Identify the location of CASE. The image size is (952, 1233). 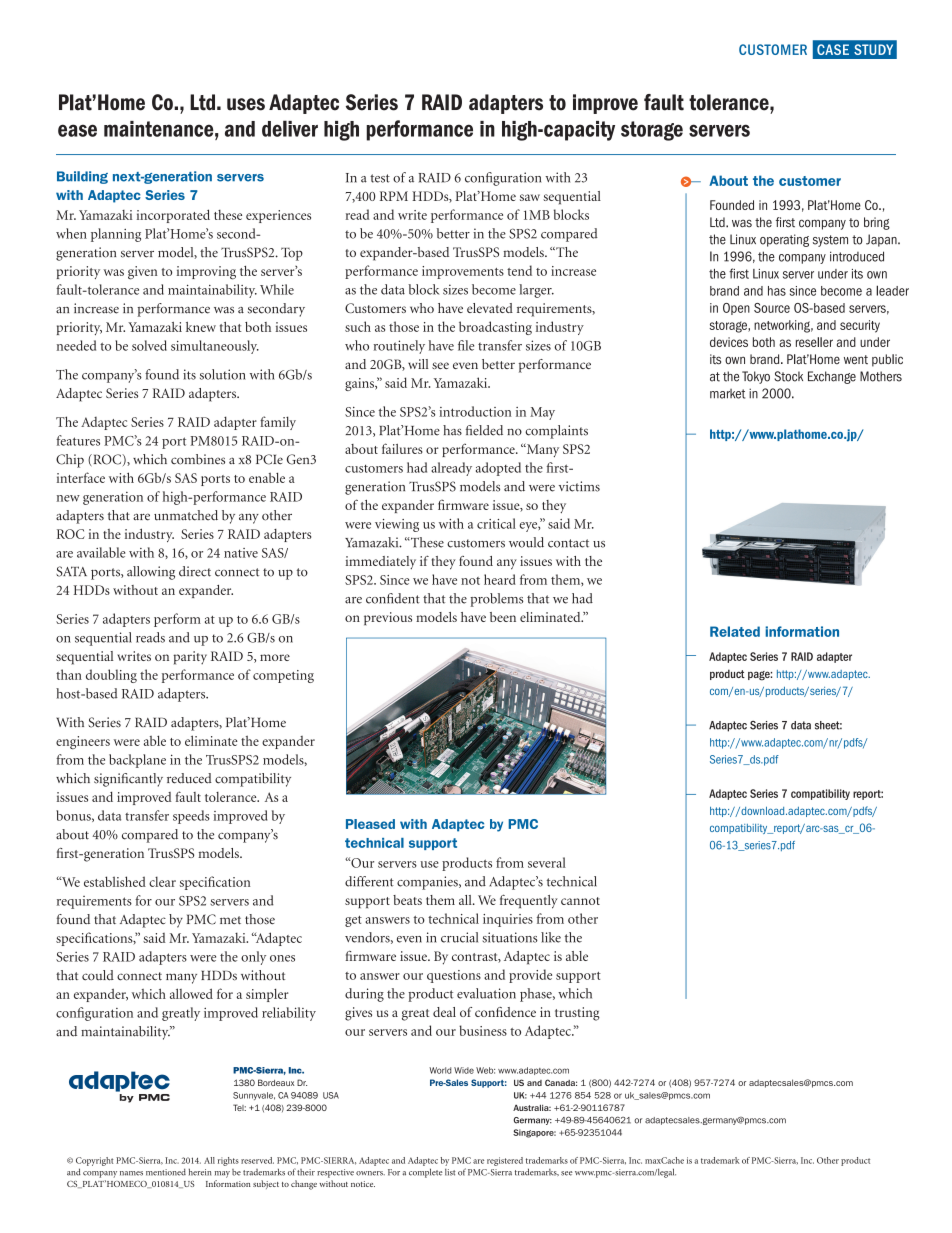
(833, 49).
